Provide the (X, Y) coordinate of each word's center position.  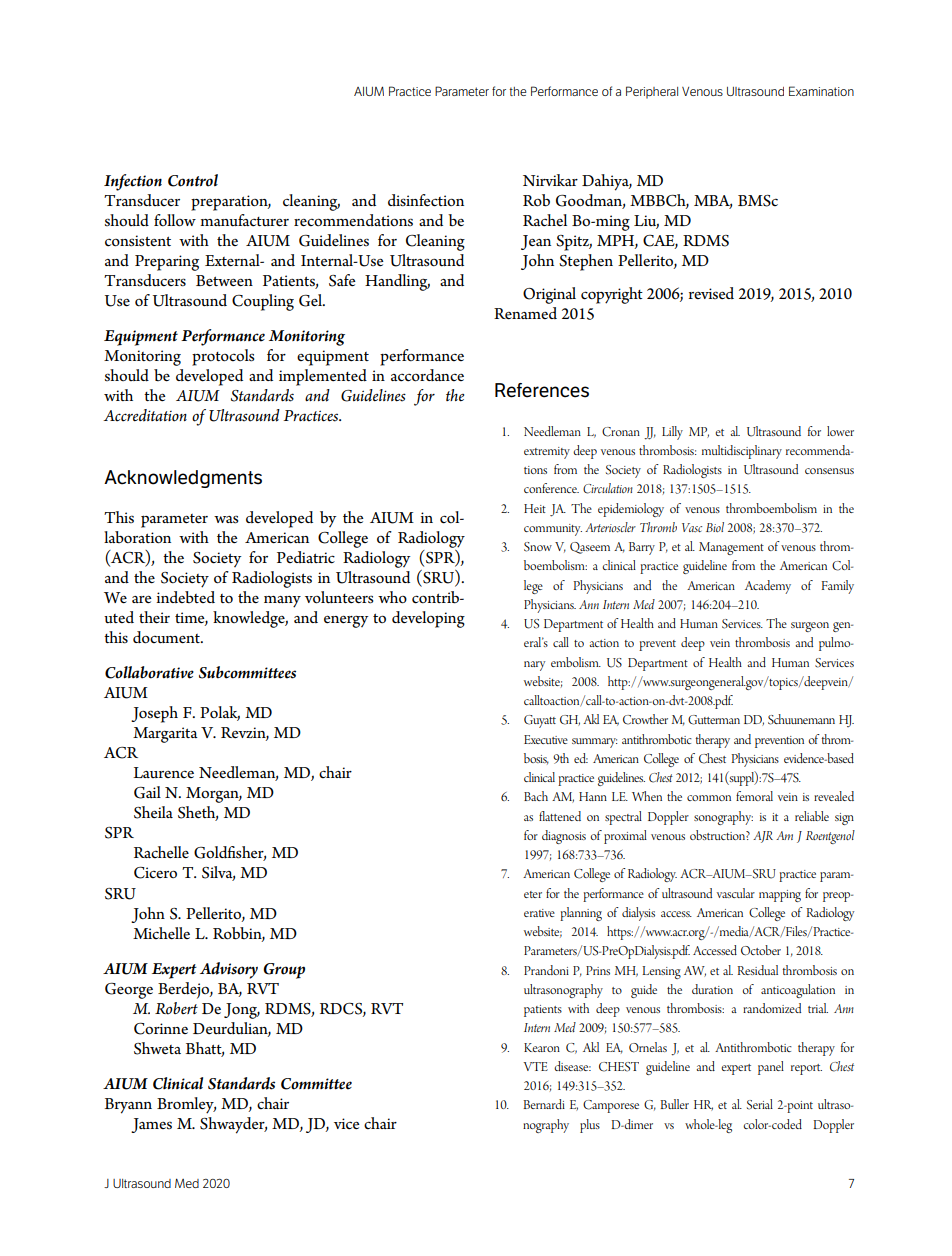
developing (428, 619)
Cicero (155, 873)
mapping (780, 896)
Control (193, 180)
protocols (223, 357)
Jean (536, 242)
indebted (185, 597)
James (151, 1125)
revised (711, 293)
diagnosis (564, 837)
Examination (821, 91)
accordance (427, 375)
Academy (768, 587)
